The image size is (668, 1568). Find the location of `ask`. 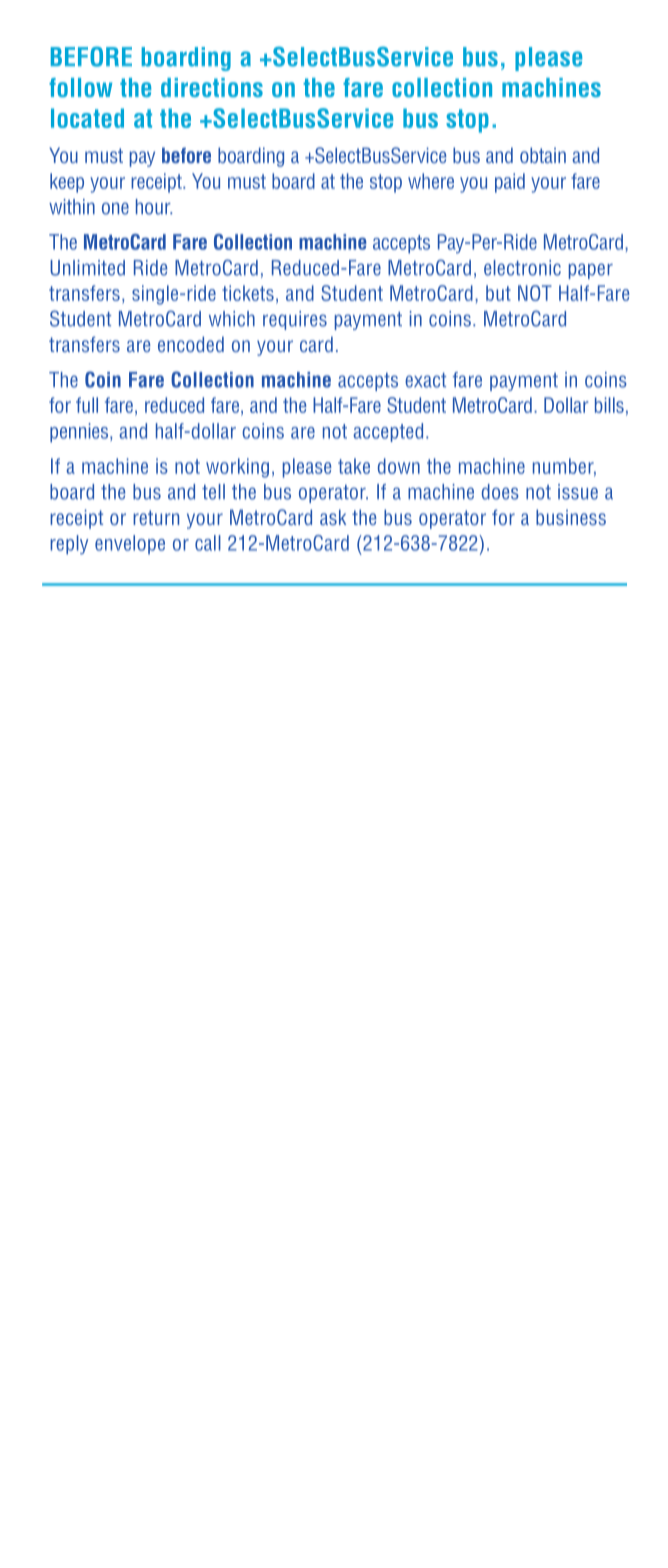

ask is located at coordinates (333, 517).
